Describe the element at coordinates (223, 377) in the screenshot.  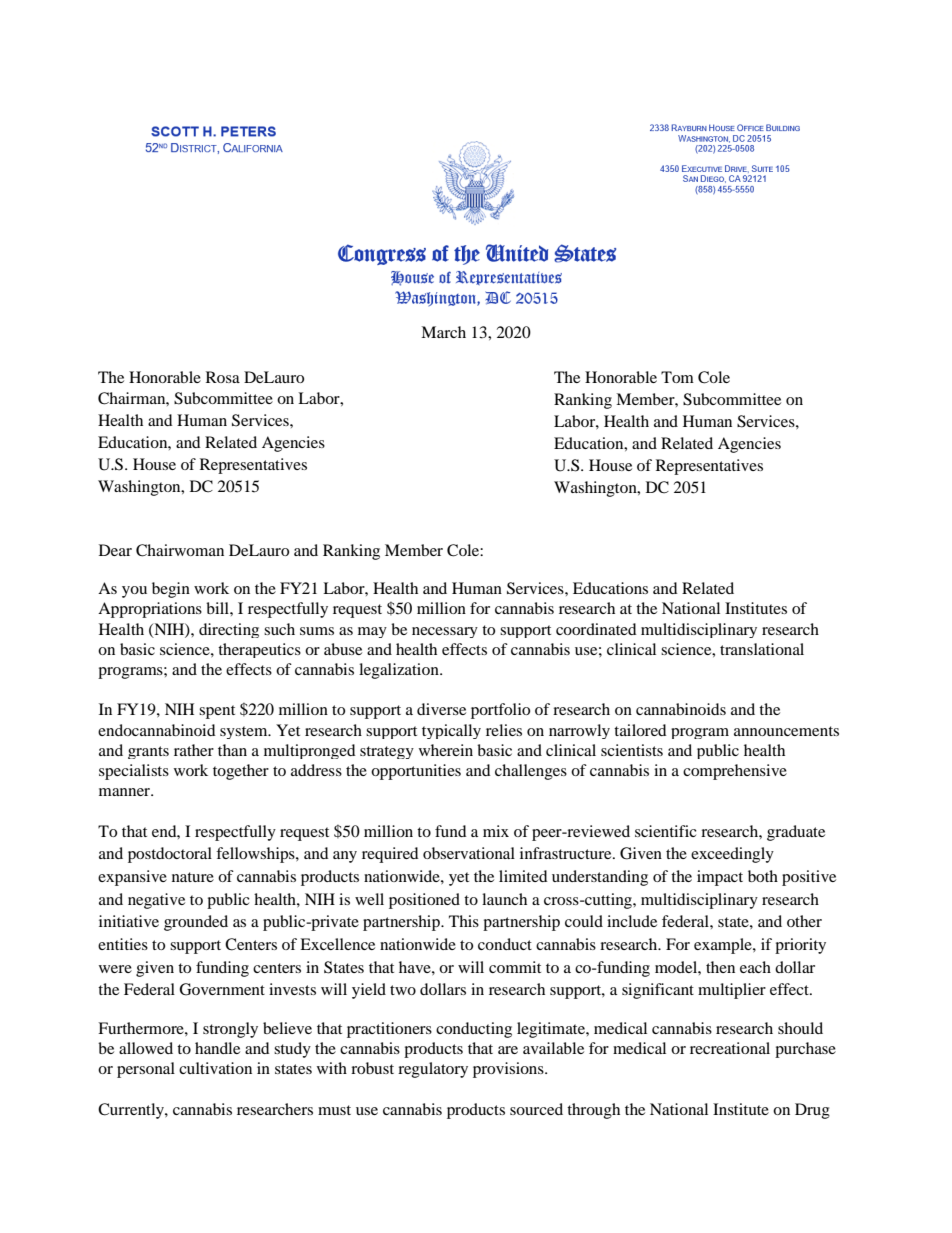
I see `Rosa` at that location.
